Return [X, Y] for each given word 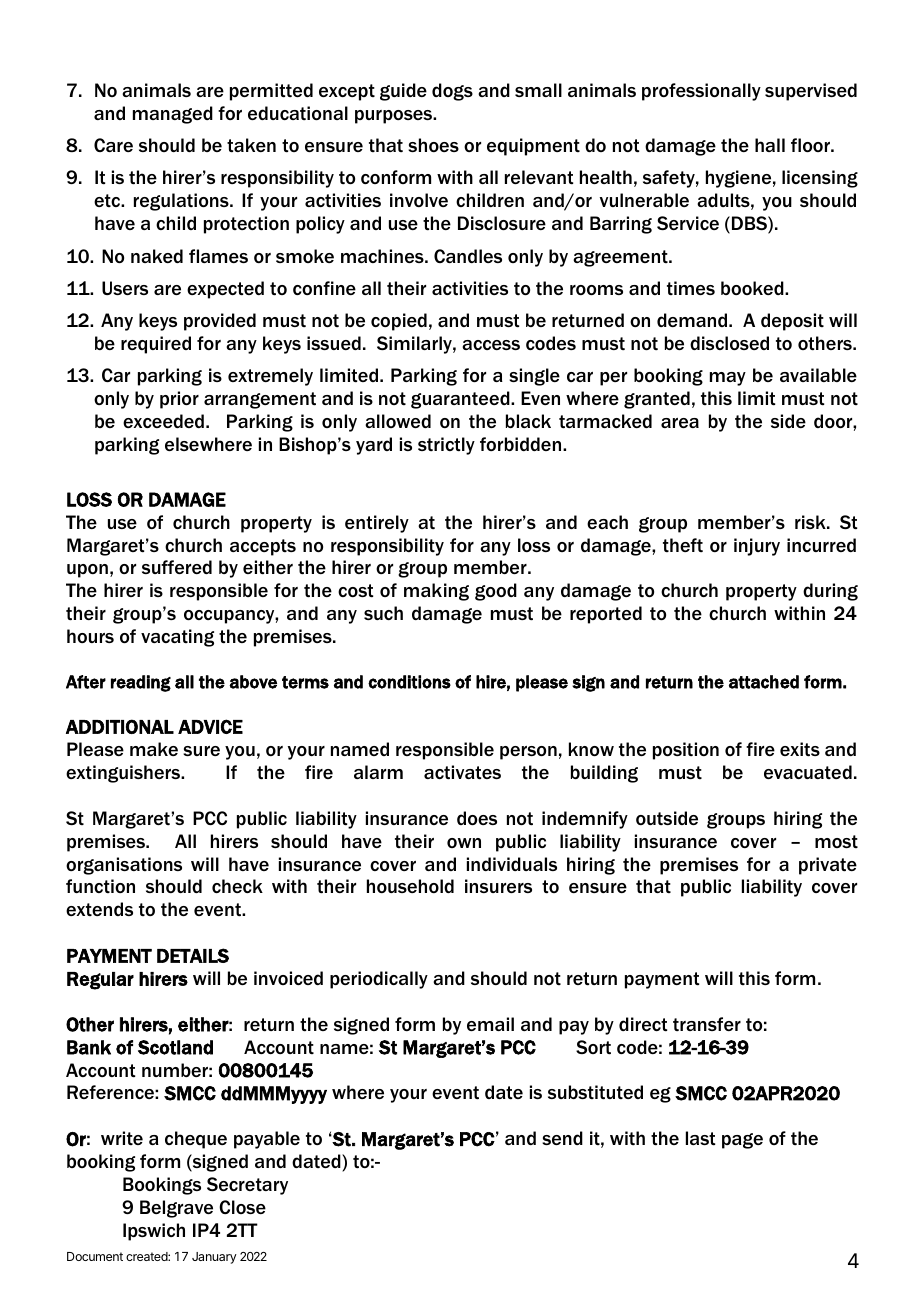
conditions [409, 682]
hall [770, 145]
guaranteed [461, 400]
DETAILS [193, 955]
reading [141, 683]
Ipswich [154, 1232]
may [728, 379]
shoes [433, 145]
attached [764, 682]
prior [179, 400]
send [562, 1138]
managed [173, 115]
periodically [379, 980]
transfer [707, 1024]
